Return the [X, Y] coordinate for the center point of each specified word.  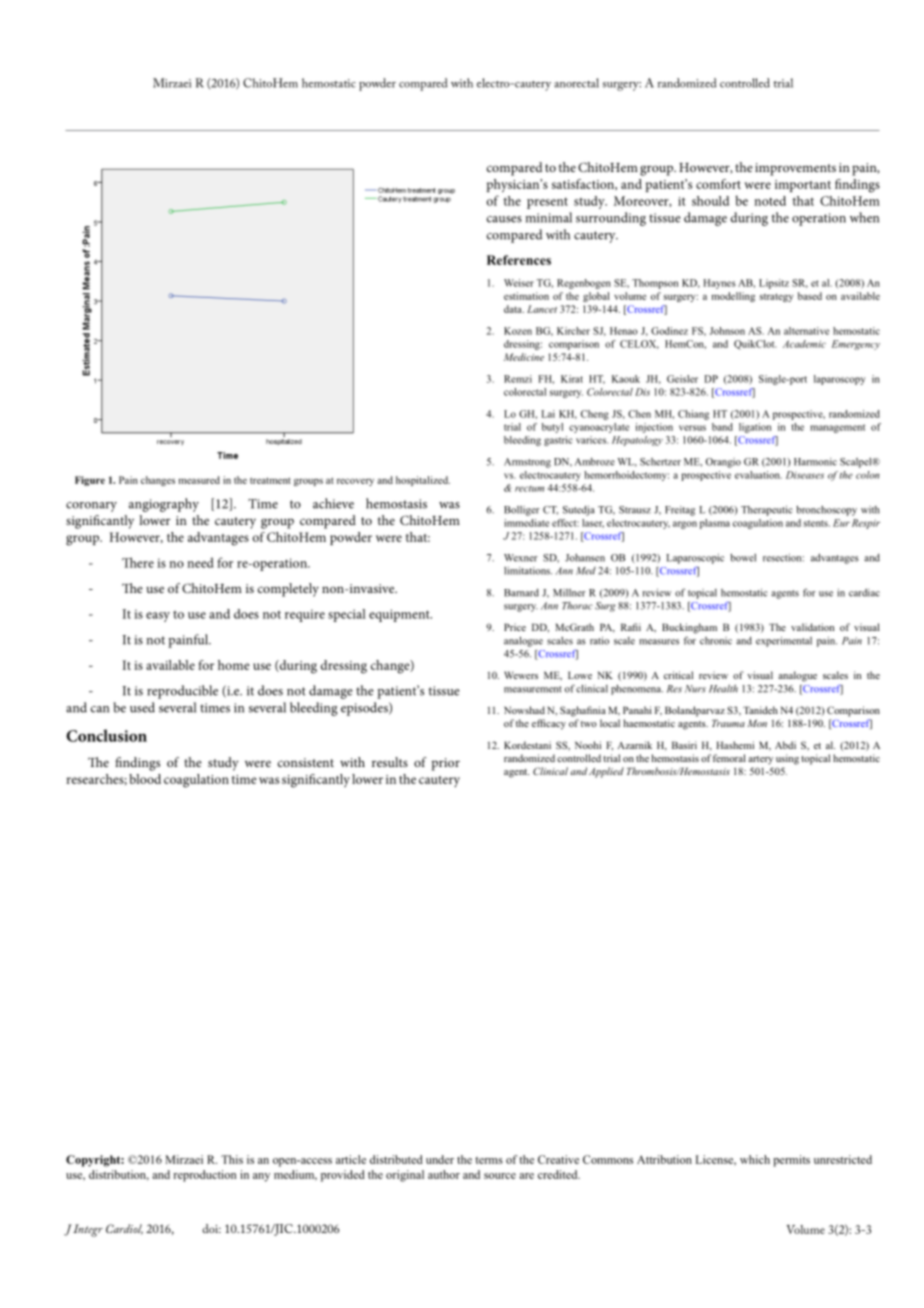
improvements [795, 169]
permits [791, 1161]
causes [504, 219]
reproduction [204, 1176]
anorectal [576, 83]
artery [760, 760]
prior [446, 764]
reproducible [182, 692]
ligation [755, 428]
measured [199, 480]
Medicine [524, 357]
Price [515, 627]
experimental [784, 642]
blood [145, 779]
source [500, 1176]
